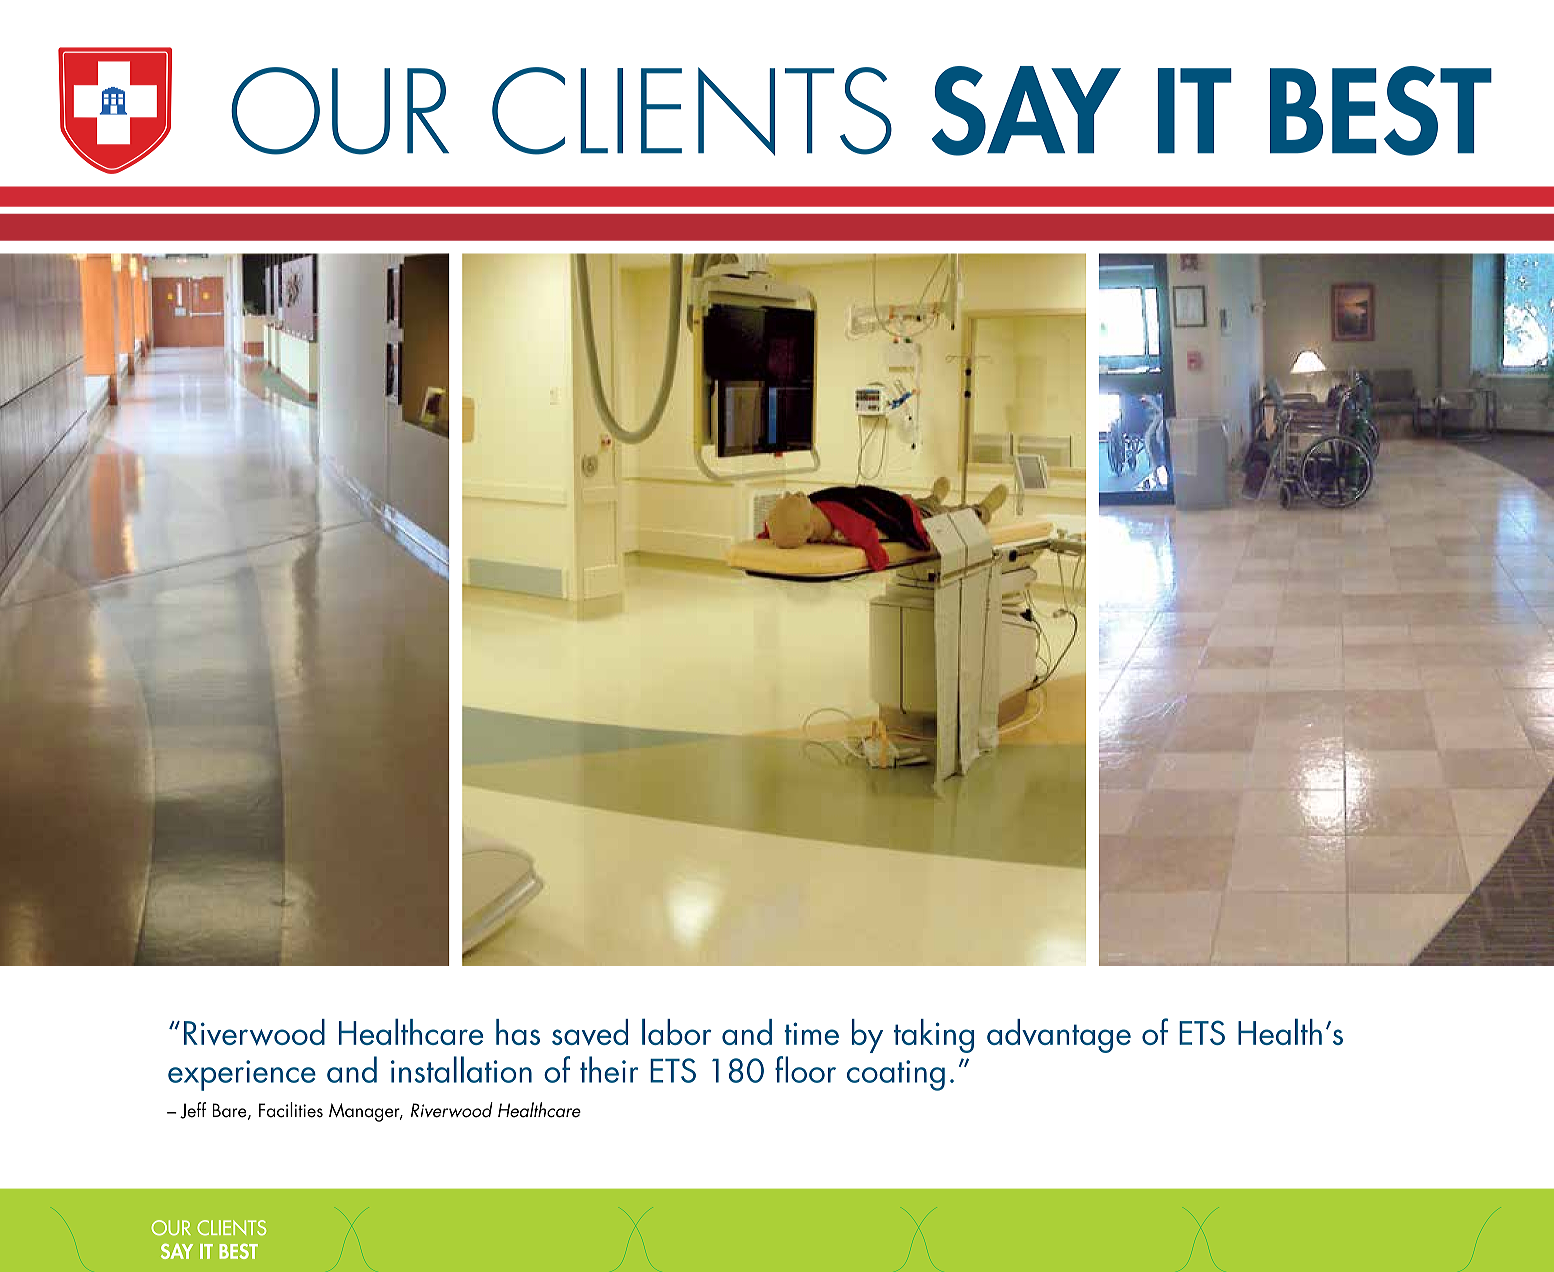  Describe the element at coordinates (461, 1069) in the page. I see `installation` at that location.
